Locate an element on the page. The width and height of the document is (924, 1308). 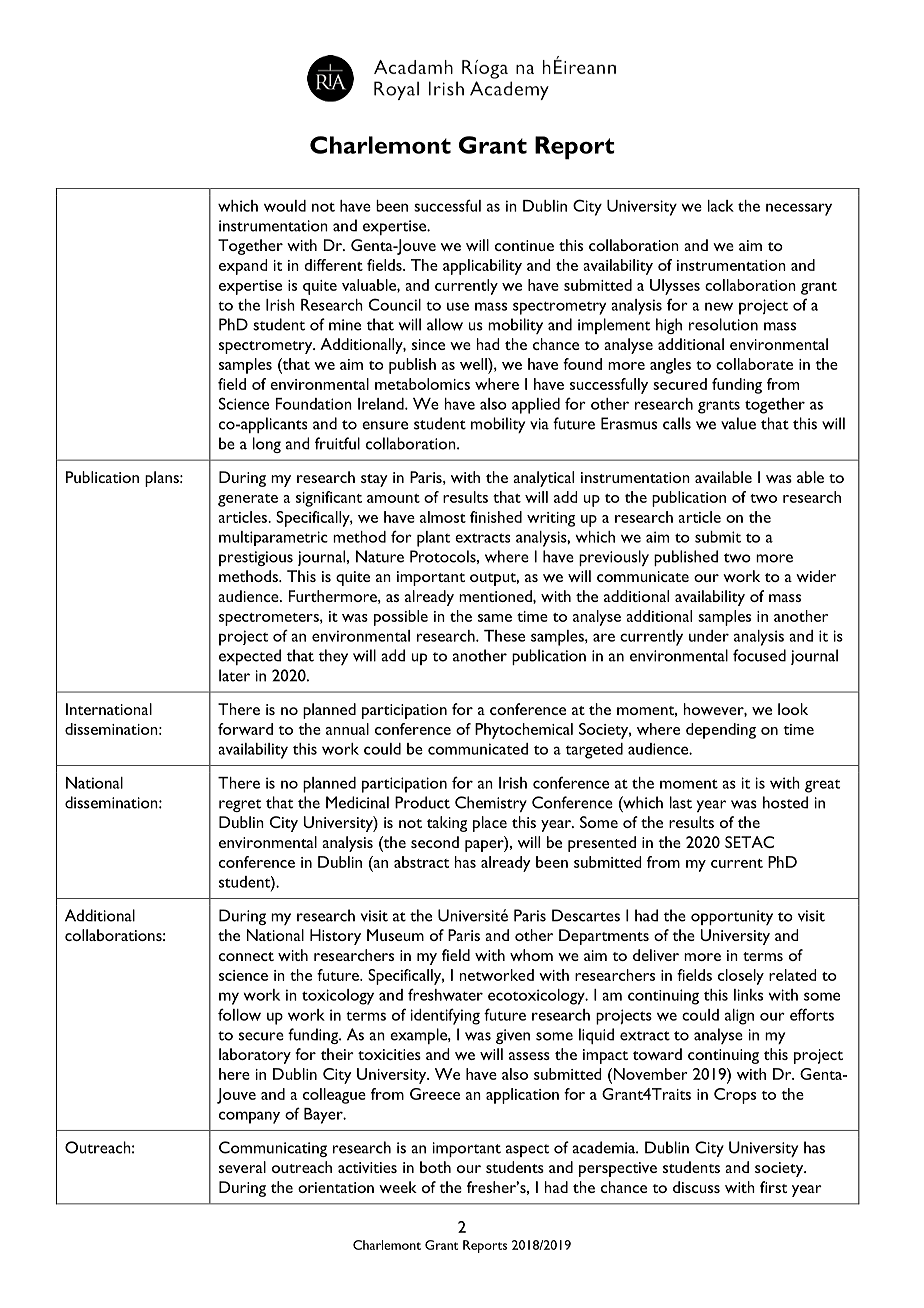
aspect is located at coordinates (527, 1150).
